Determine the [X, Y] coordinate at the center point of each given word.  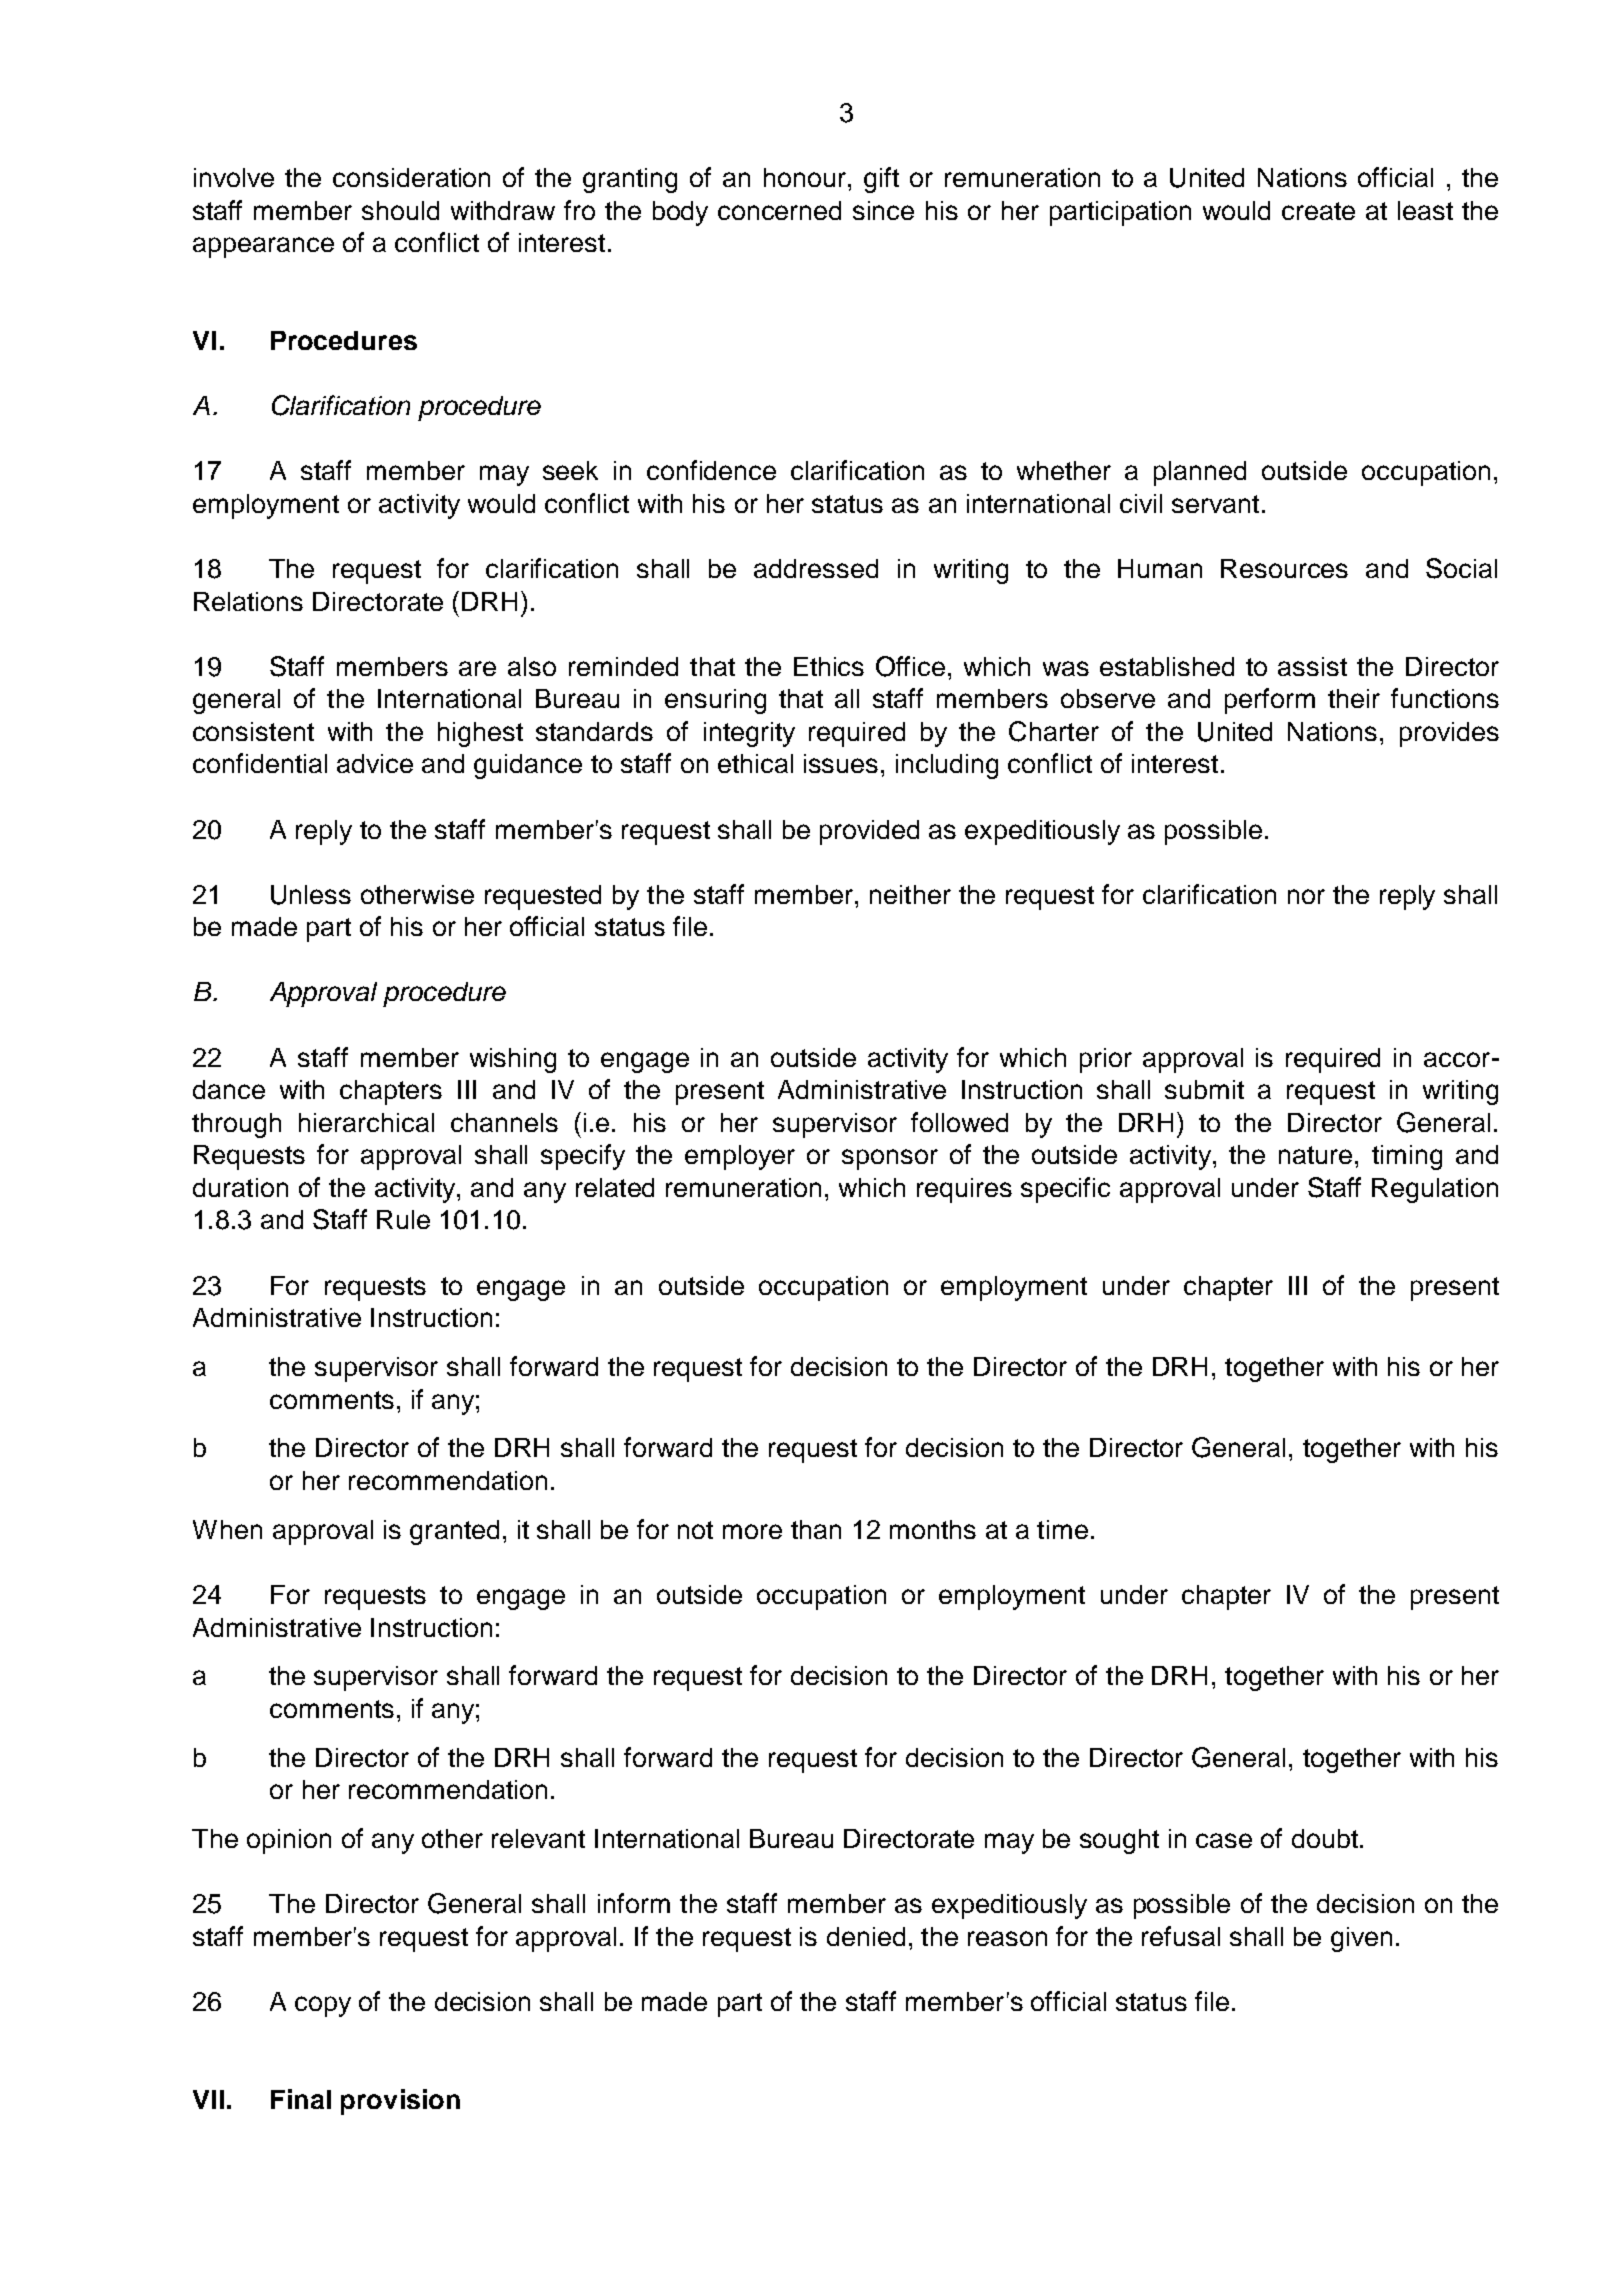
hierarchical [366, 1122]
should [400, 210]
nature [1315, 1155]
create [1318, 211]
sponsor [890, 1159]
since [883, 210]
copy [323, 2006]
